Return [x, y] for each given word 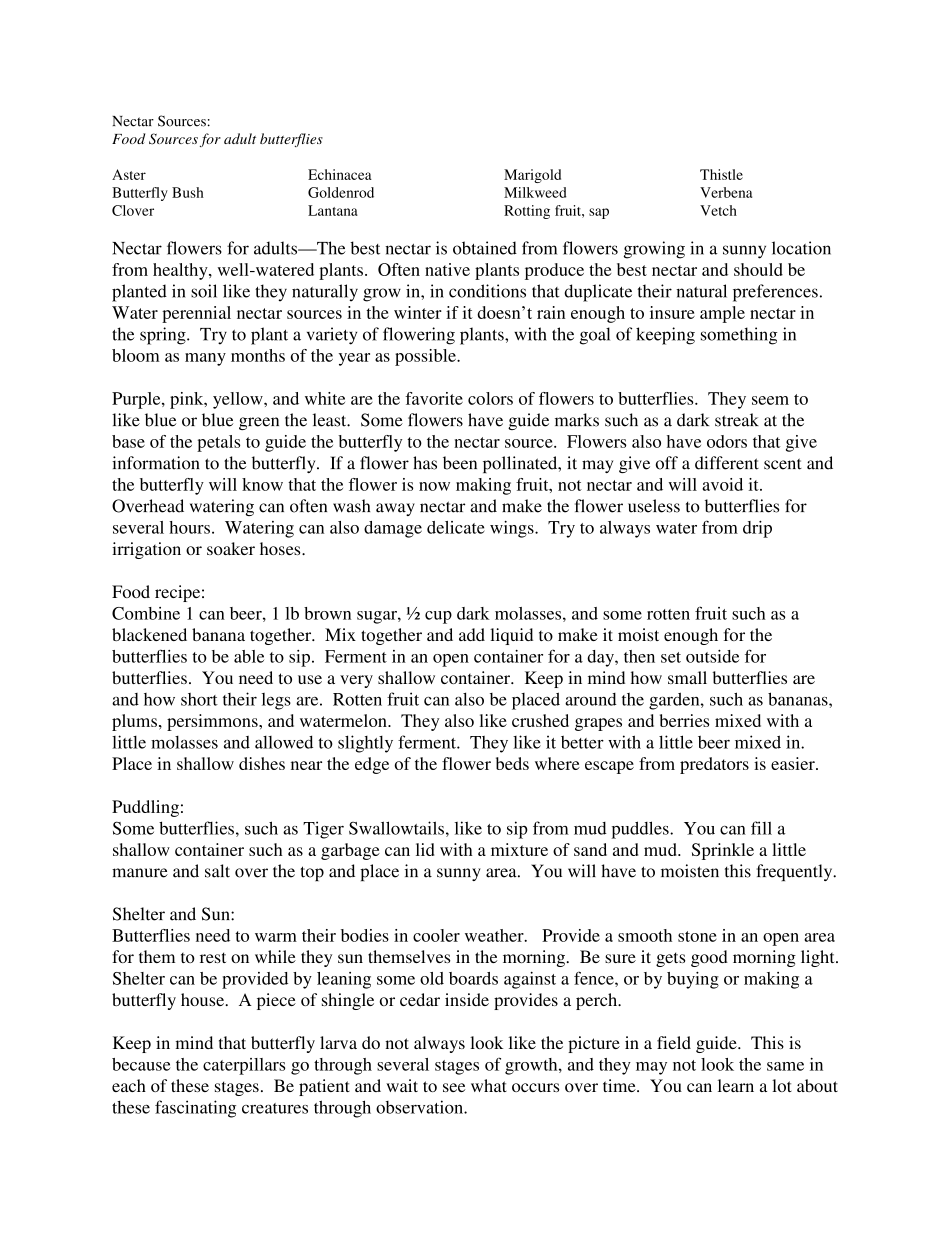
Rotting [527, 212]
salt [217, 871]
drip [757, 529]
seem [770, 400]
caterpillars [244, 1066]
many [205, 359]
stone [697, 936]
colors [490, 398]
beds [512, 763]
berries [685, 720]
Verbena [726, 192]
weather [495, 935]
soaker [231, 548]
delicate [456, 527]
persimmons [213, 722]
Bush [188, 192]
